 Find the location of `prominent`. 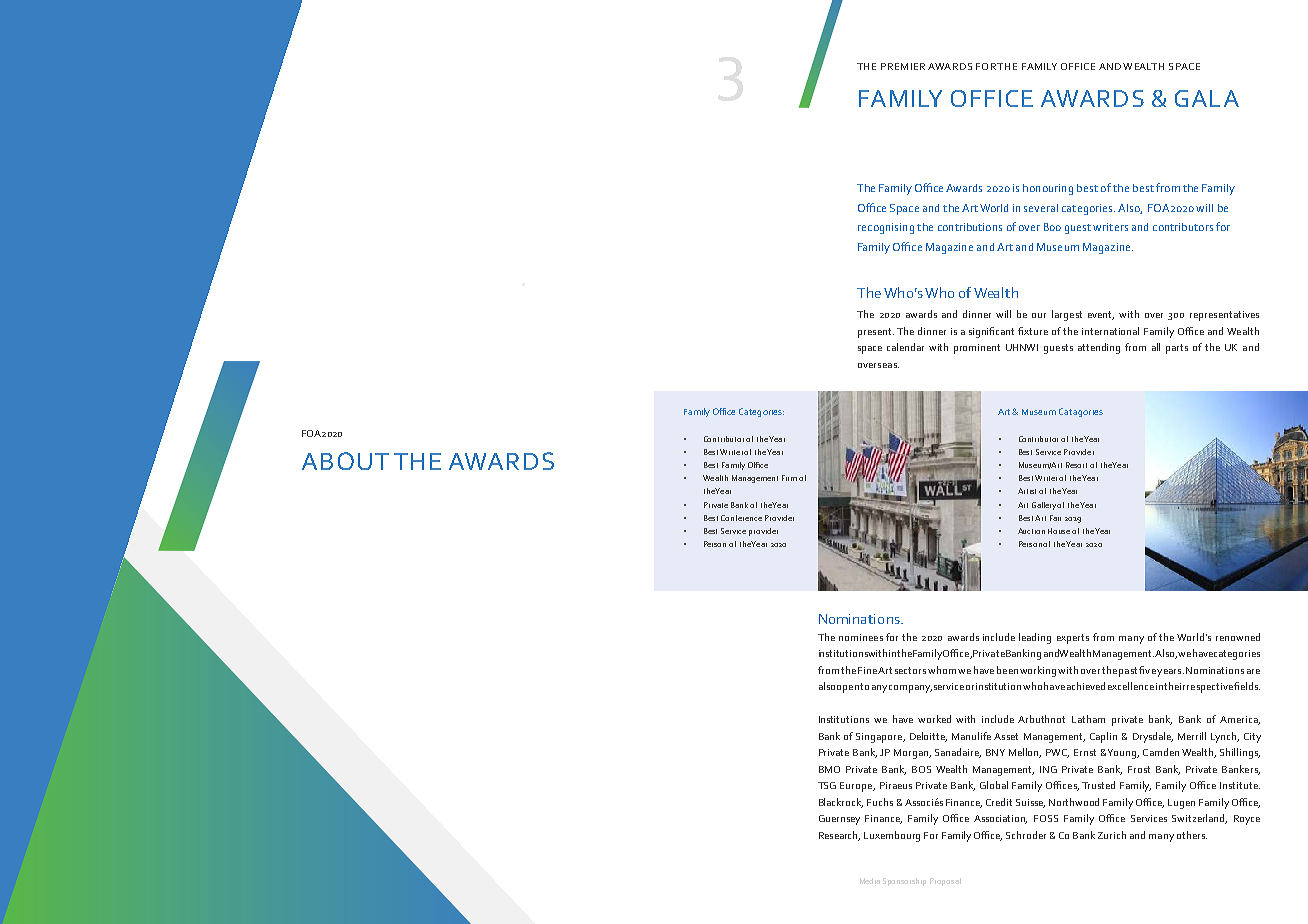

prominent is located at coordinates (977, 349).
